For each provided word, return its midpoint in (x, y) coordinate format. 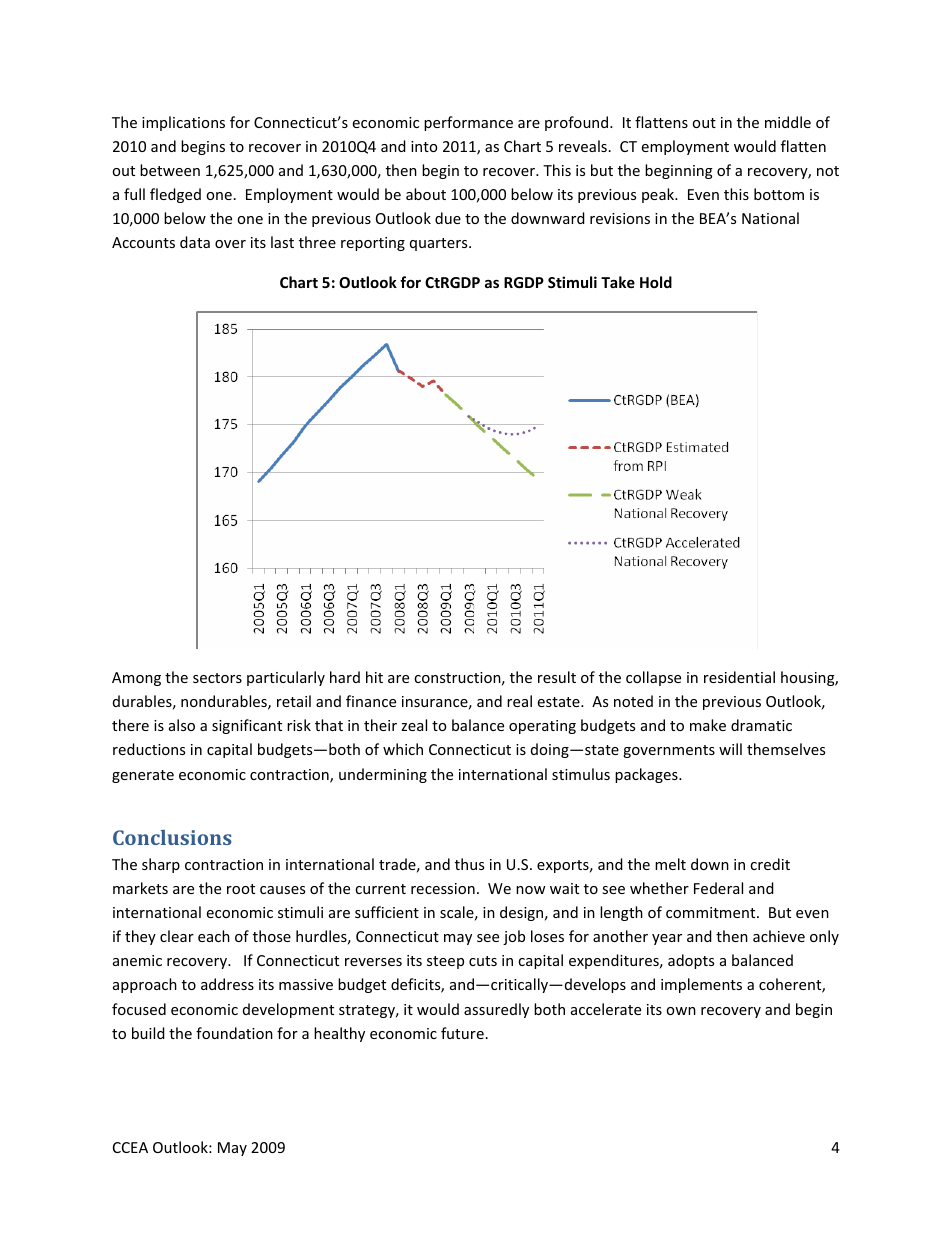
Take (618, 282)
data (195, 242)
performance (468, 123)
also (182, 725)
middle (788, 122)
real (519, 701)
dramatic (761, 725)
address (227, 984)
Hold (656, 282)
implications (183, 123)
